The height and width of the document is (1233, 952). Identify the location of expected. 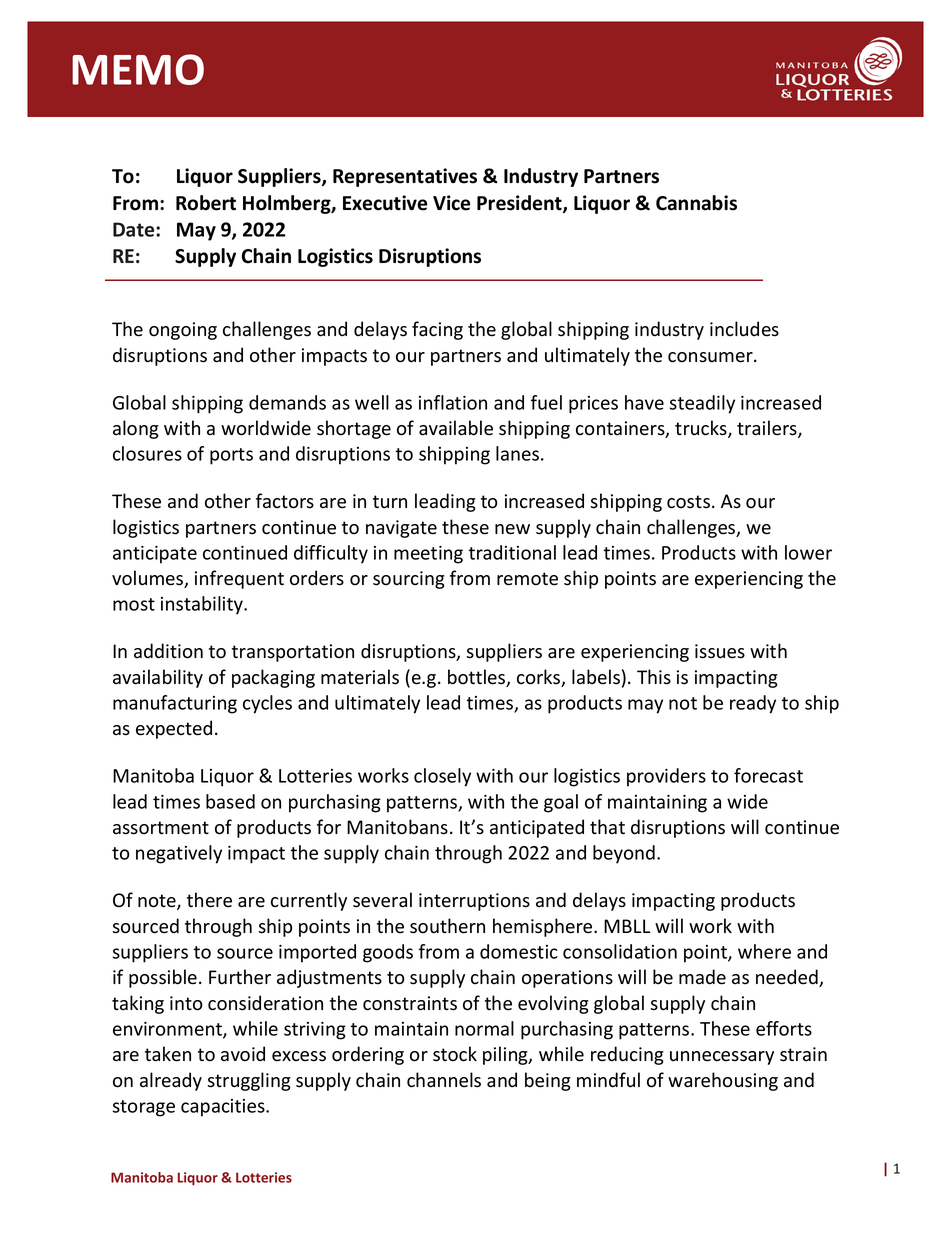
(174, 729).
